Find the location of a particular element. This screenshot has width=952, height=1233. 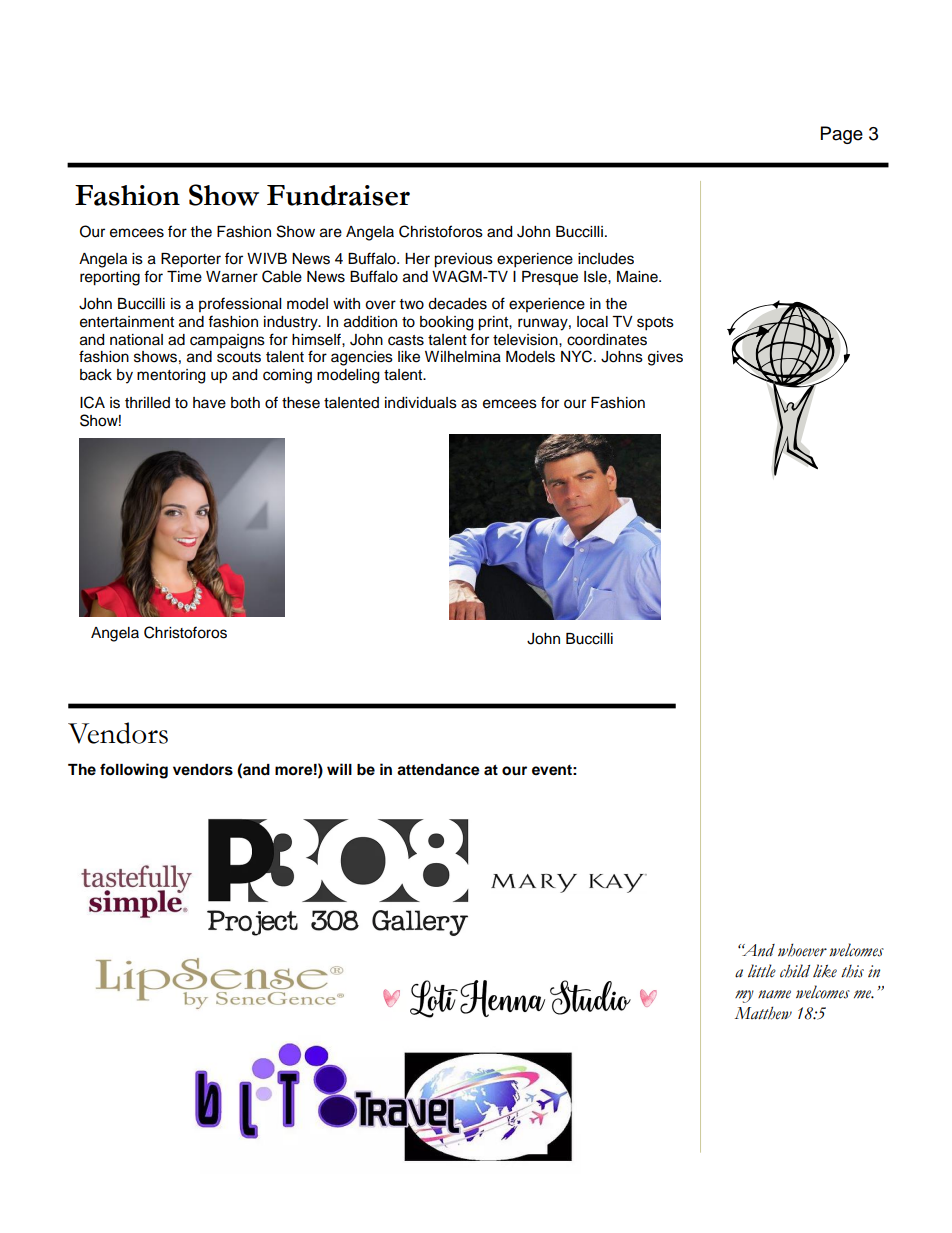

little is located at coordinates (762, 971).
